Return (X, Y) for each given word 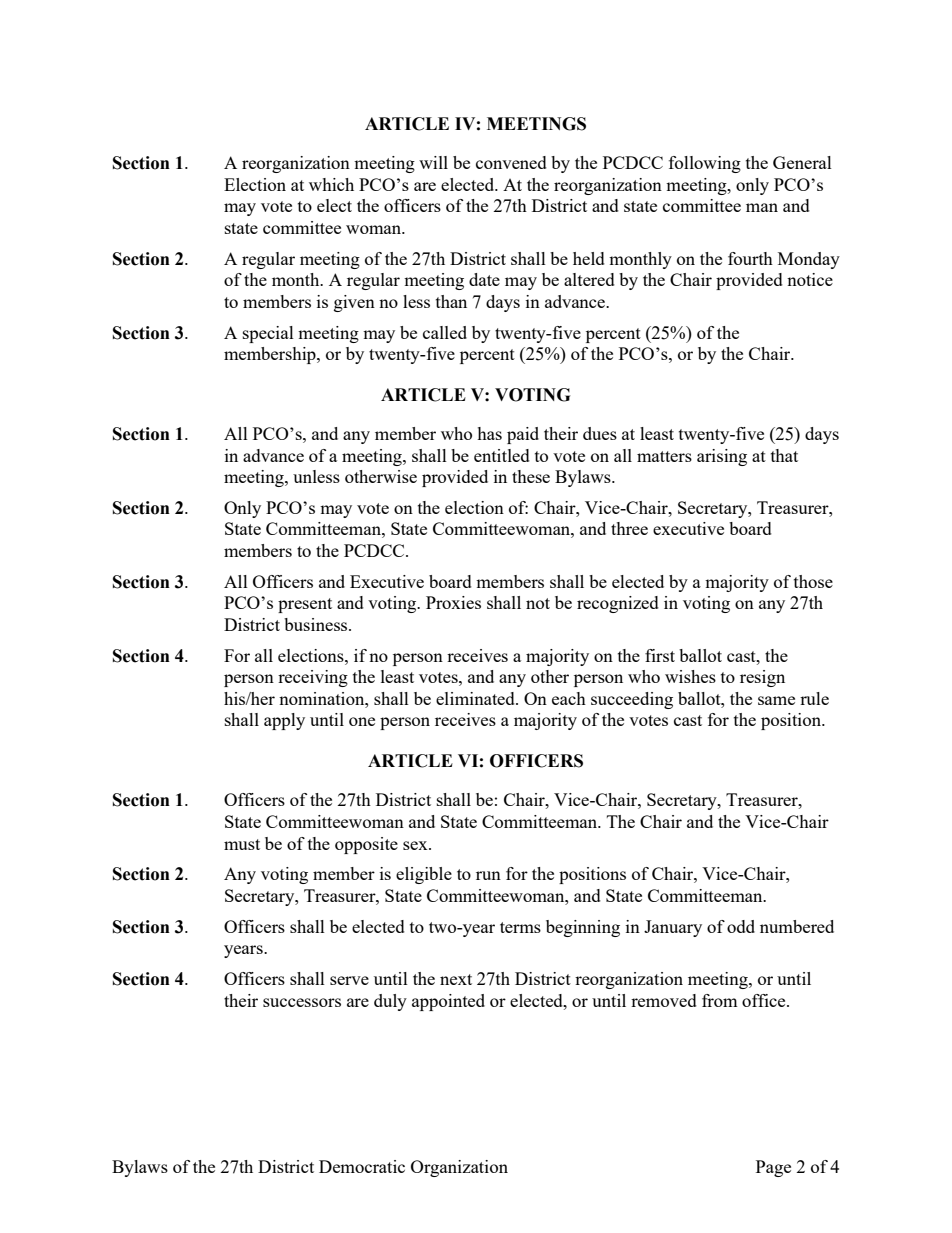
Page (773, 1168)
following (705, 164)
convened (511, 162)
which (331, 184)
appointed (448, 1002)
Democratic (362, 1166)
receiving (313, 678)
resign (762, 678)
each (569, 698)
